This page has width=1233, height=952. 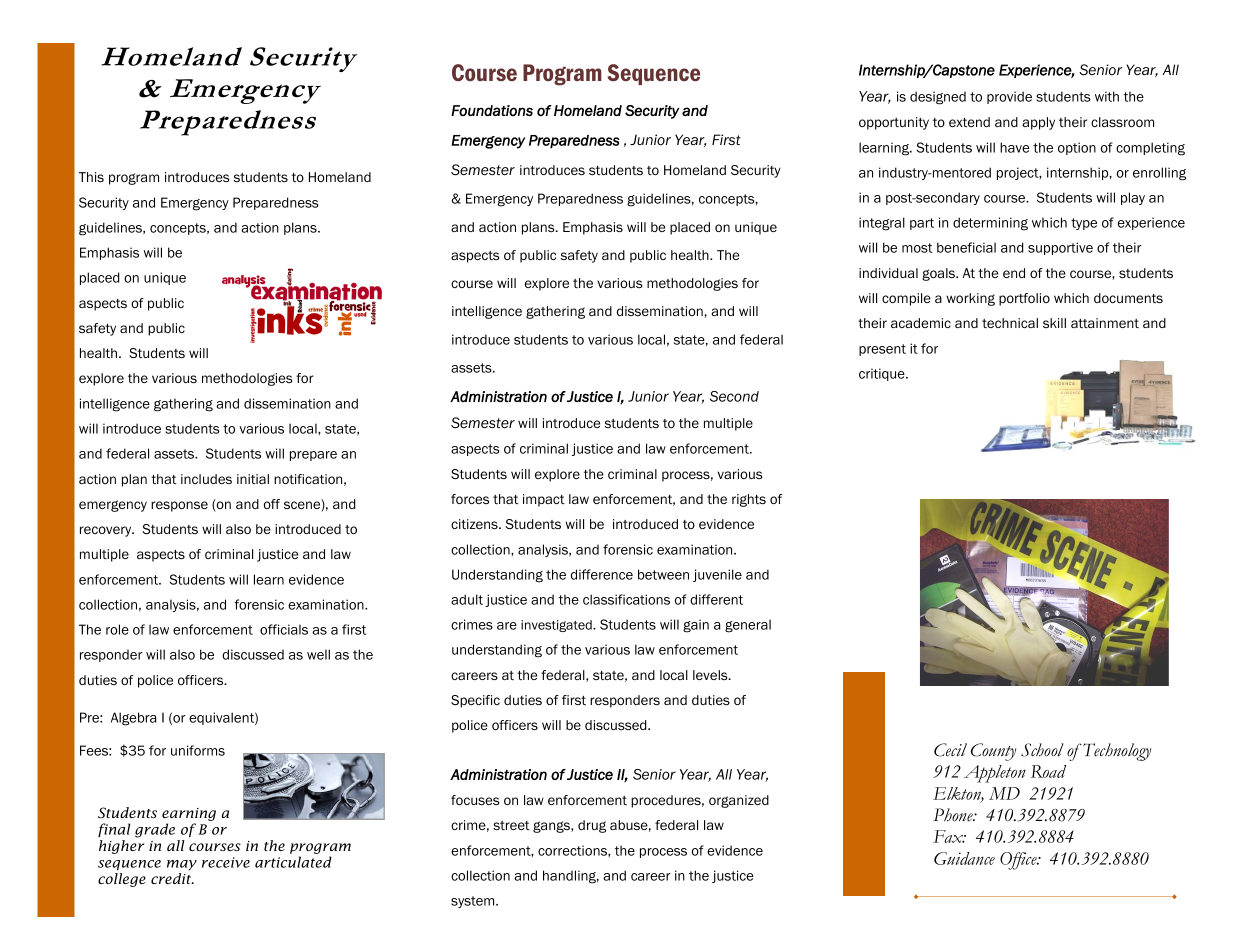 What do you see at coordinates (711, 675) in the page?
I see `levels` at bounding box center [711, 675].
